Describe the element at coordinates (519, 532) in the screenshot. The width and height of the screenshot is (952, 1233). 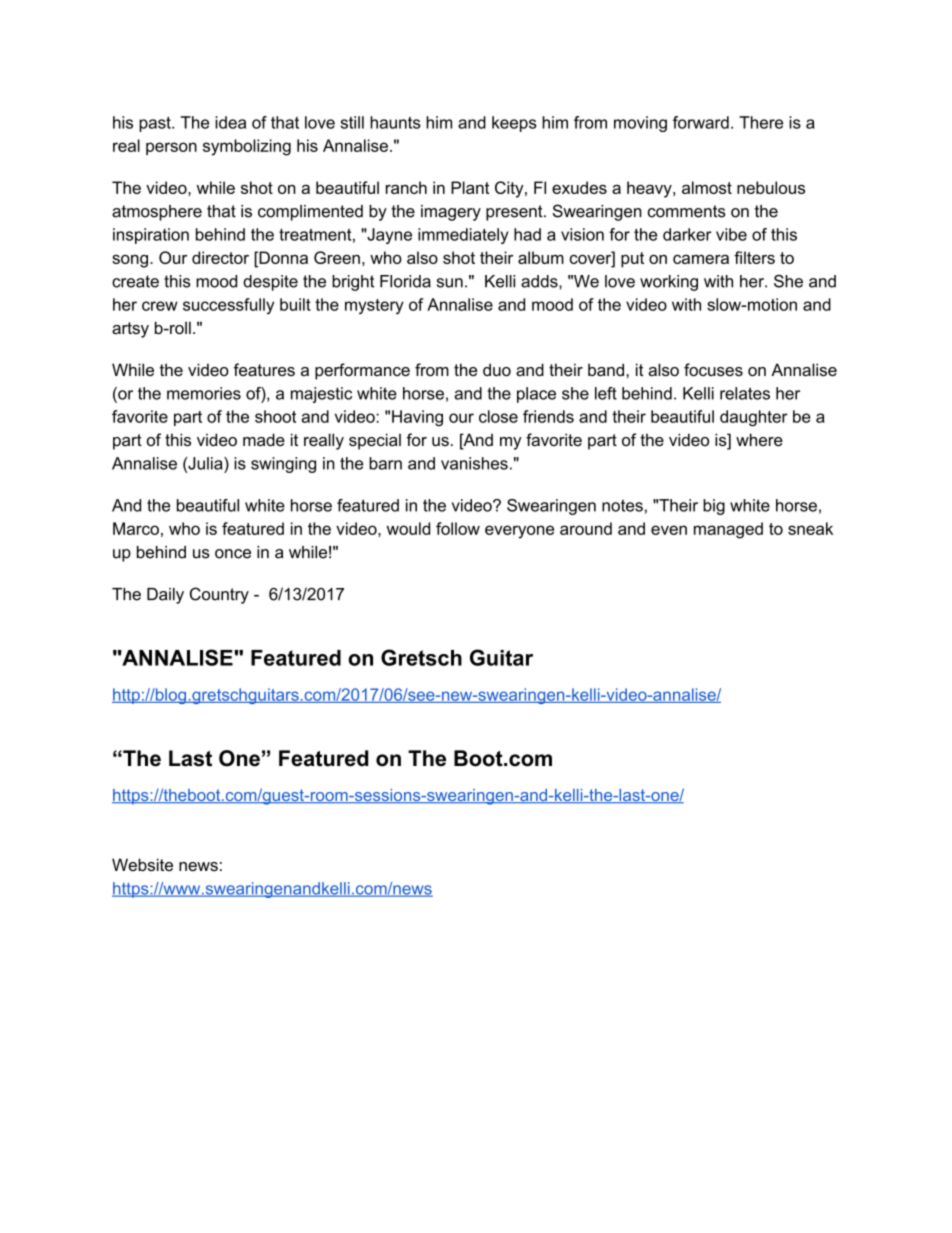
I see `everyone` at that location.
